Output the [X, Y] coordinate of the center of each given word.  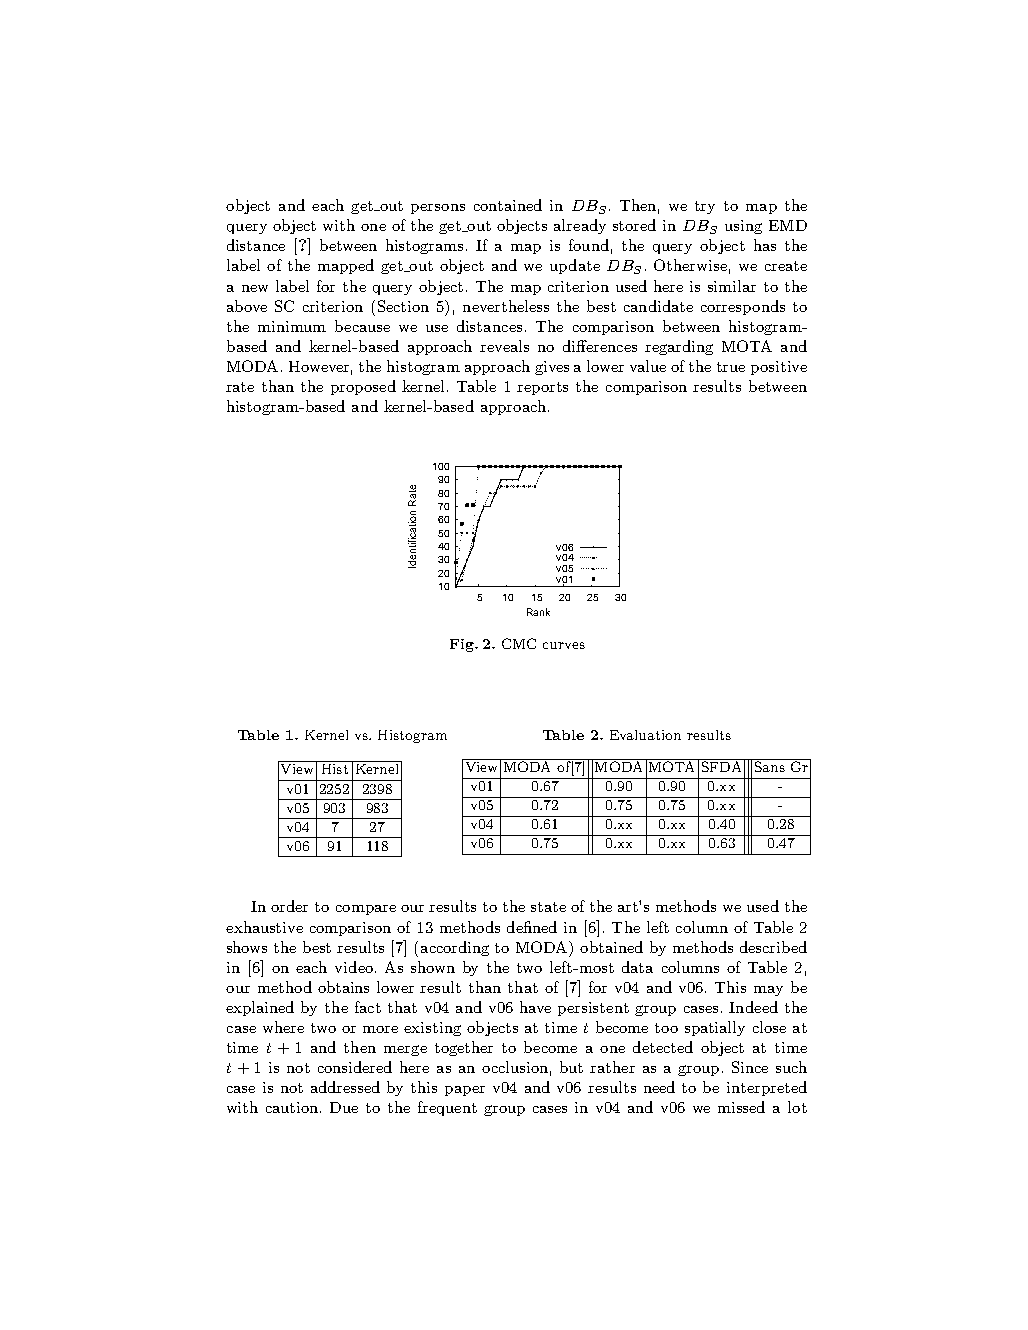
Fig [463, 645]
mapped [346, 266]
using [743, 227]
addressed [345, 1087]
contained [508, 205]
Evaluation [645, 735]
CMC [519, 643]
